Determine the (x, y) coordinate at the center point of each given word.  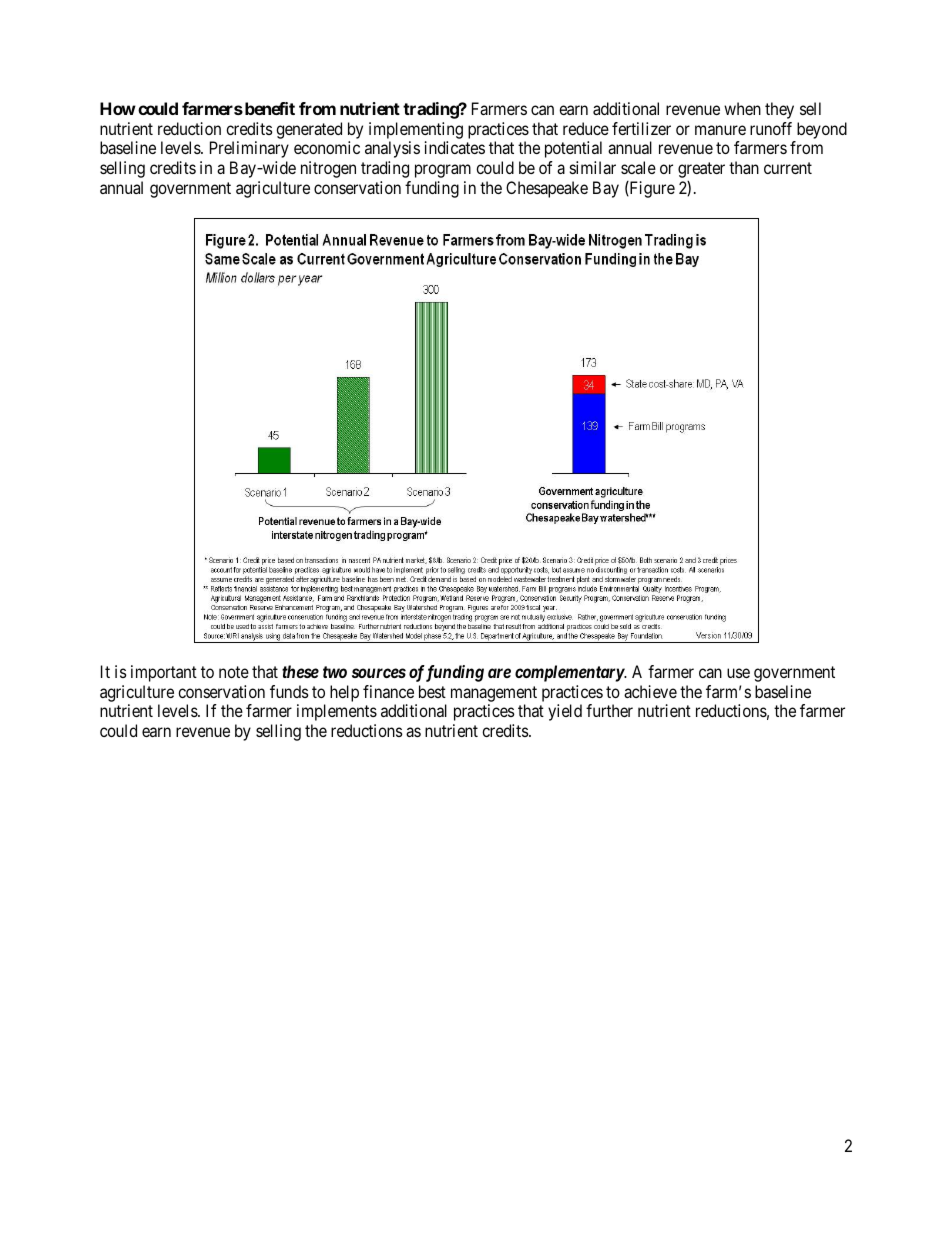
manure (720, 130)
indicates (455, 147)
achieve (650, 691)
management (494, 694)
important (164, 673)
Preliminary (249, 149)
